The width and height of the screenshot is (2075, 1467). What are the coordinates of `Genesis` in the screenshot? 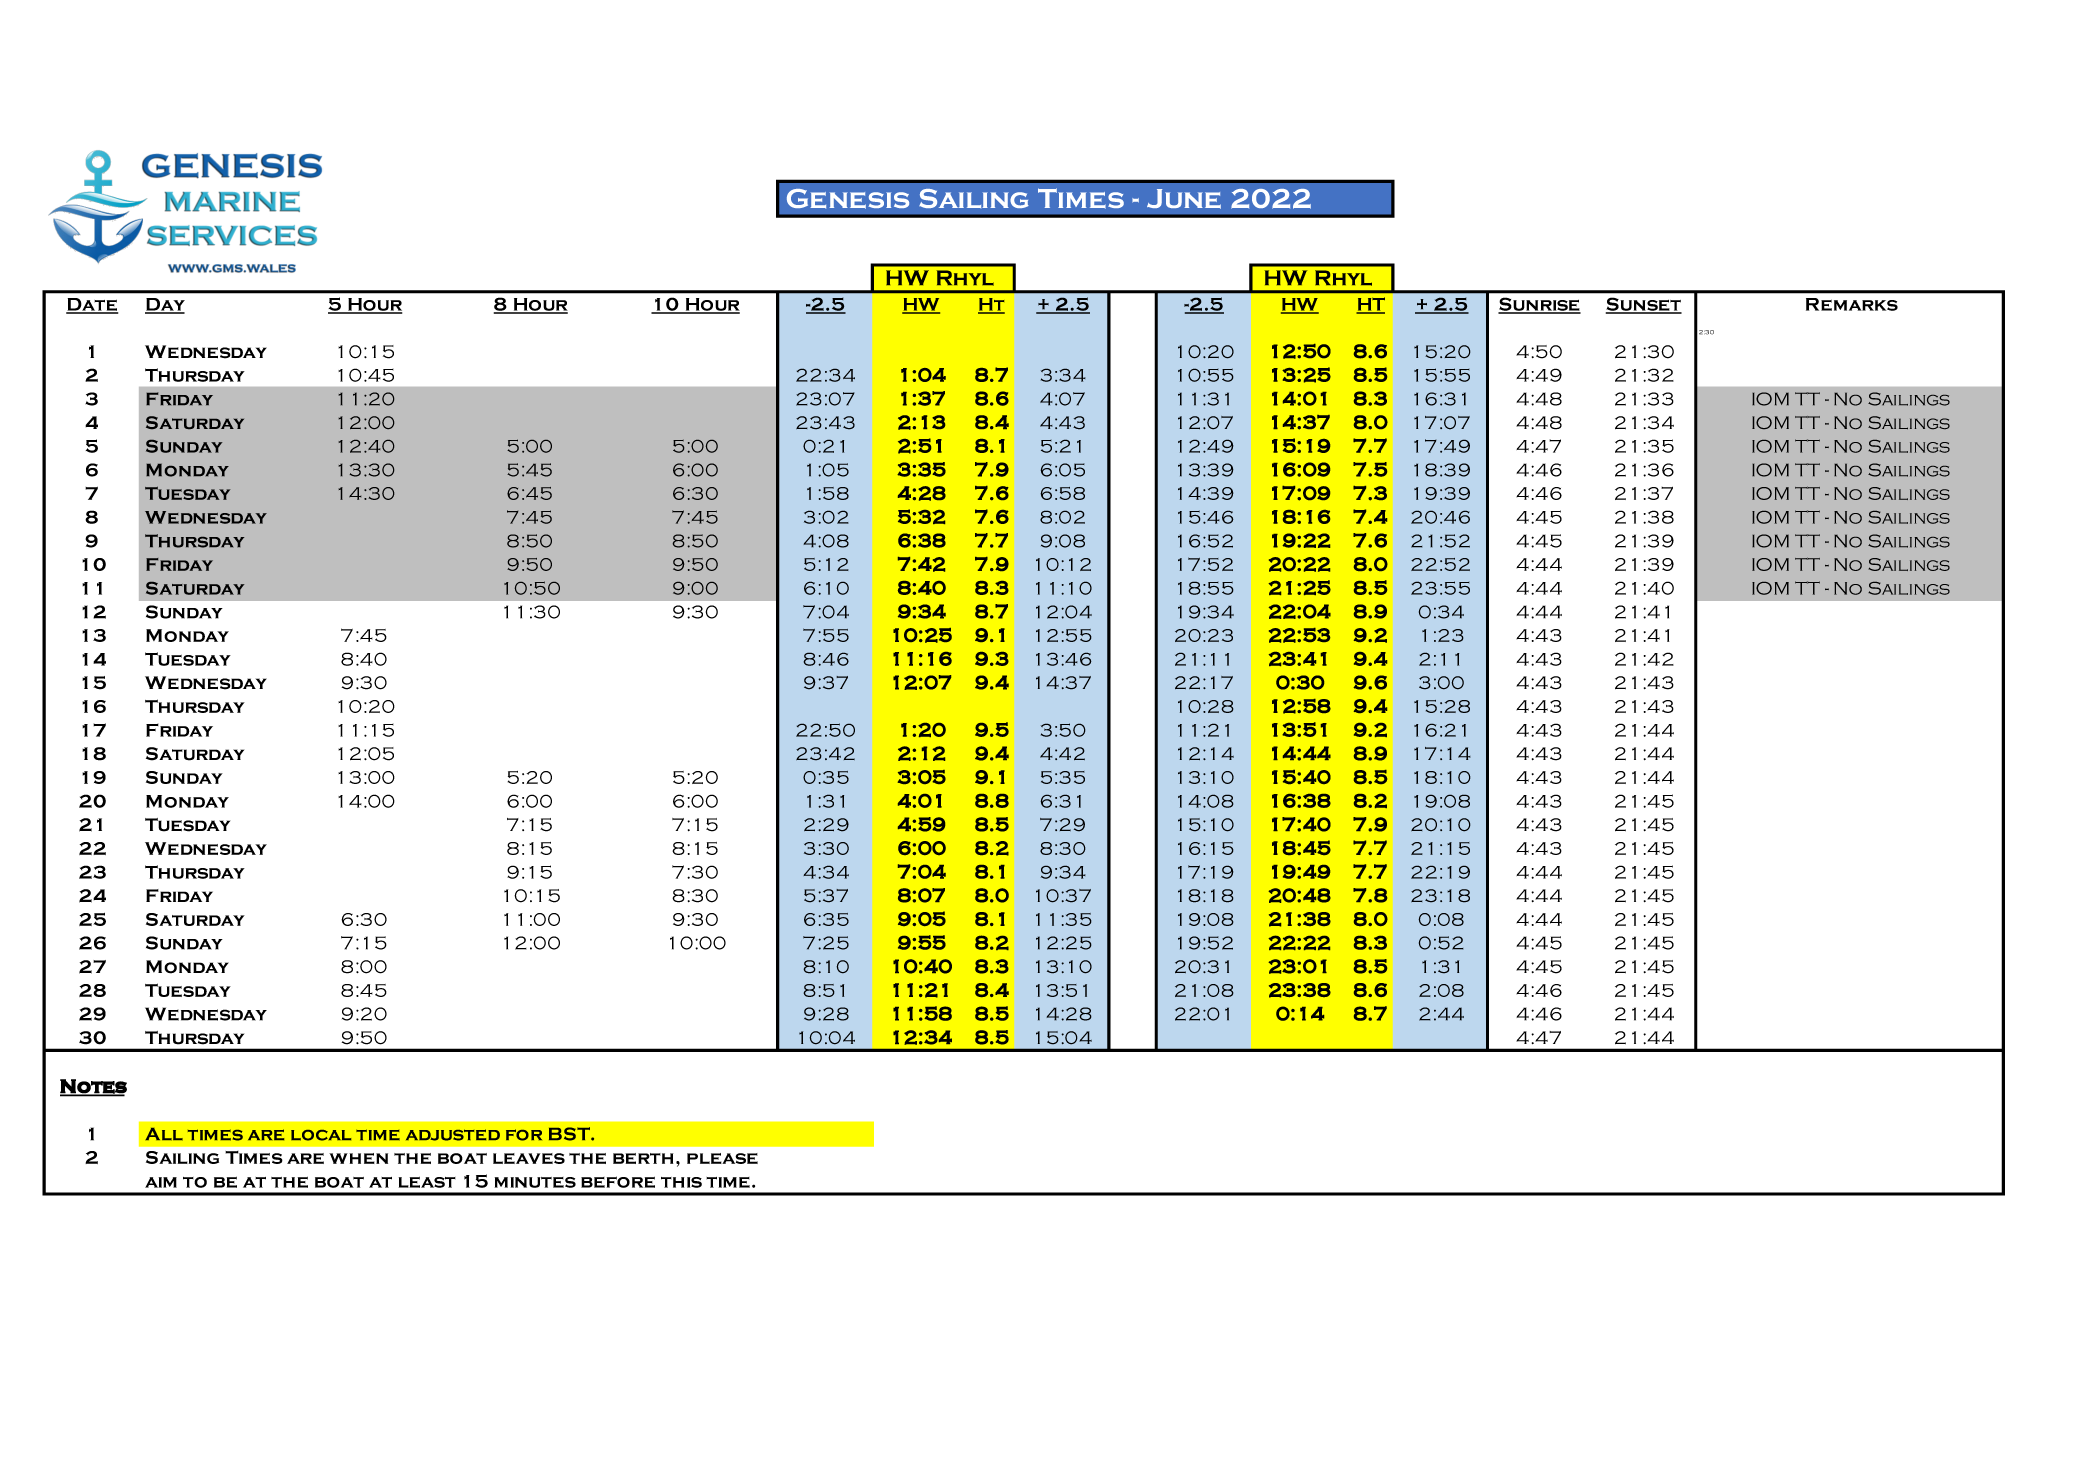 It's located at (848, 199).
